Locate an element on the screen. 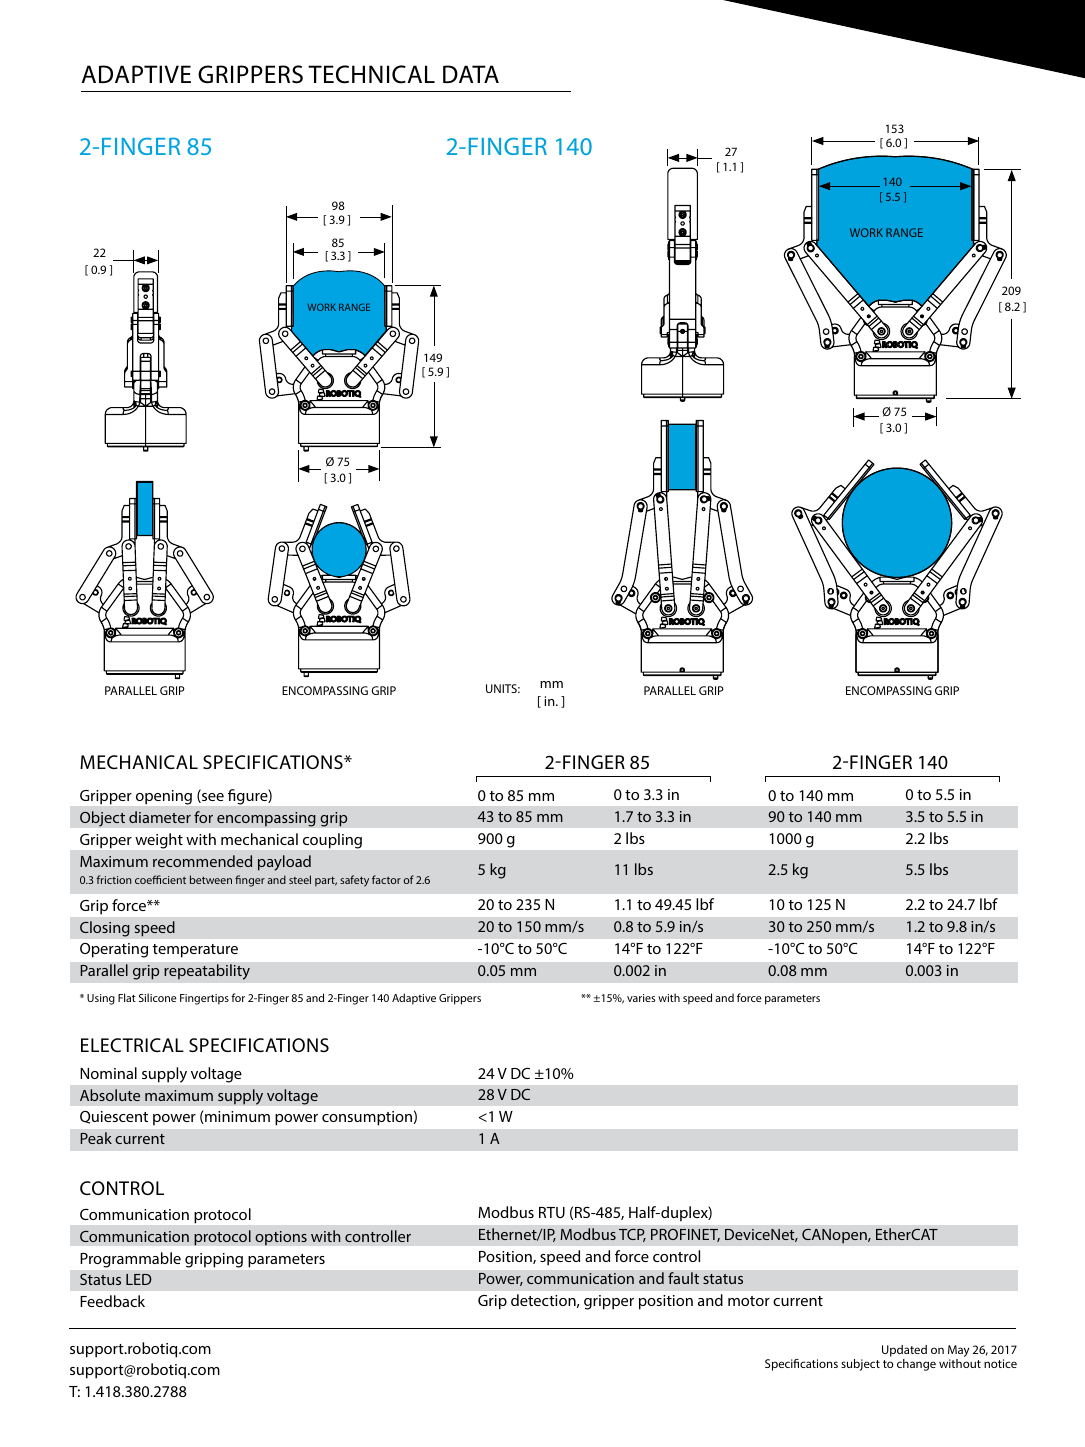  LED is located at coordinates (139, 1279).
